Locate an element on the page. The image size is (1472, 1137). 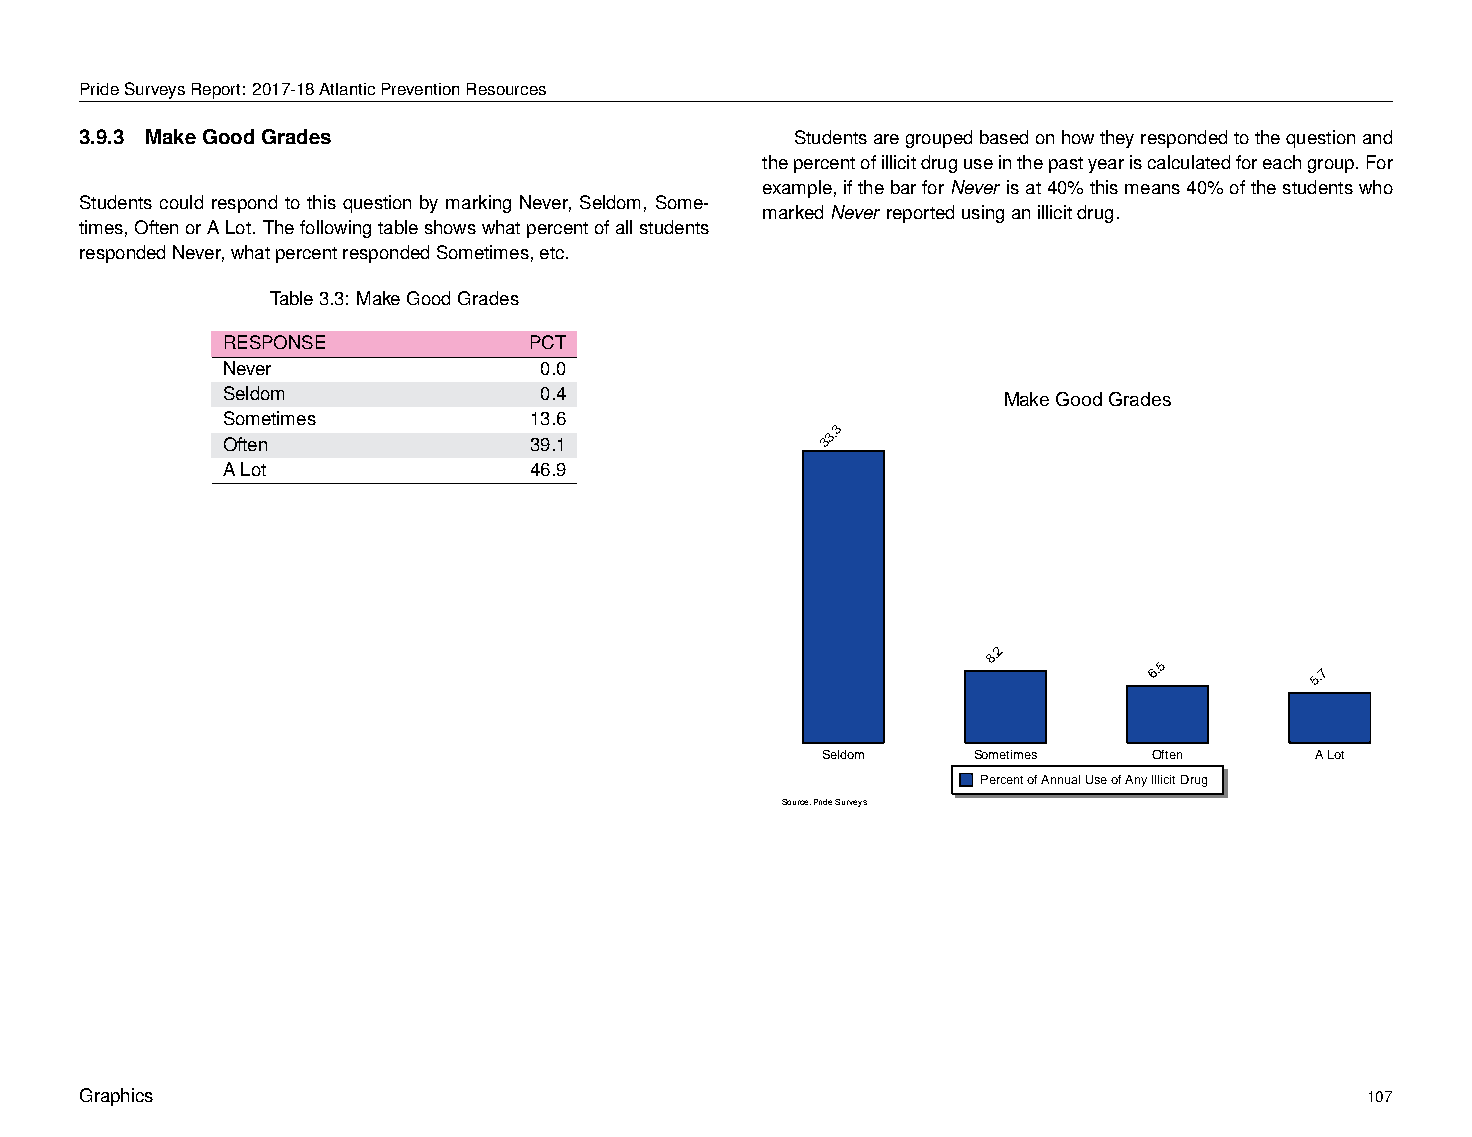
Any is located at coordinates (1136, 781).
